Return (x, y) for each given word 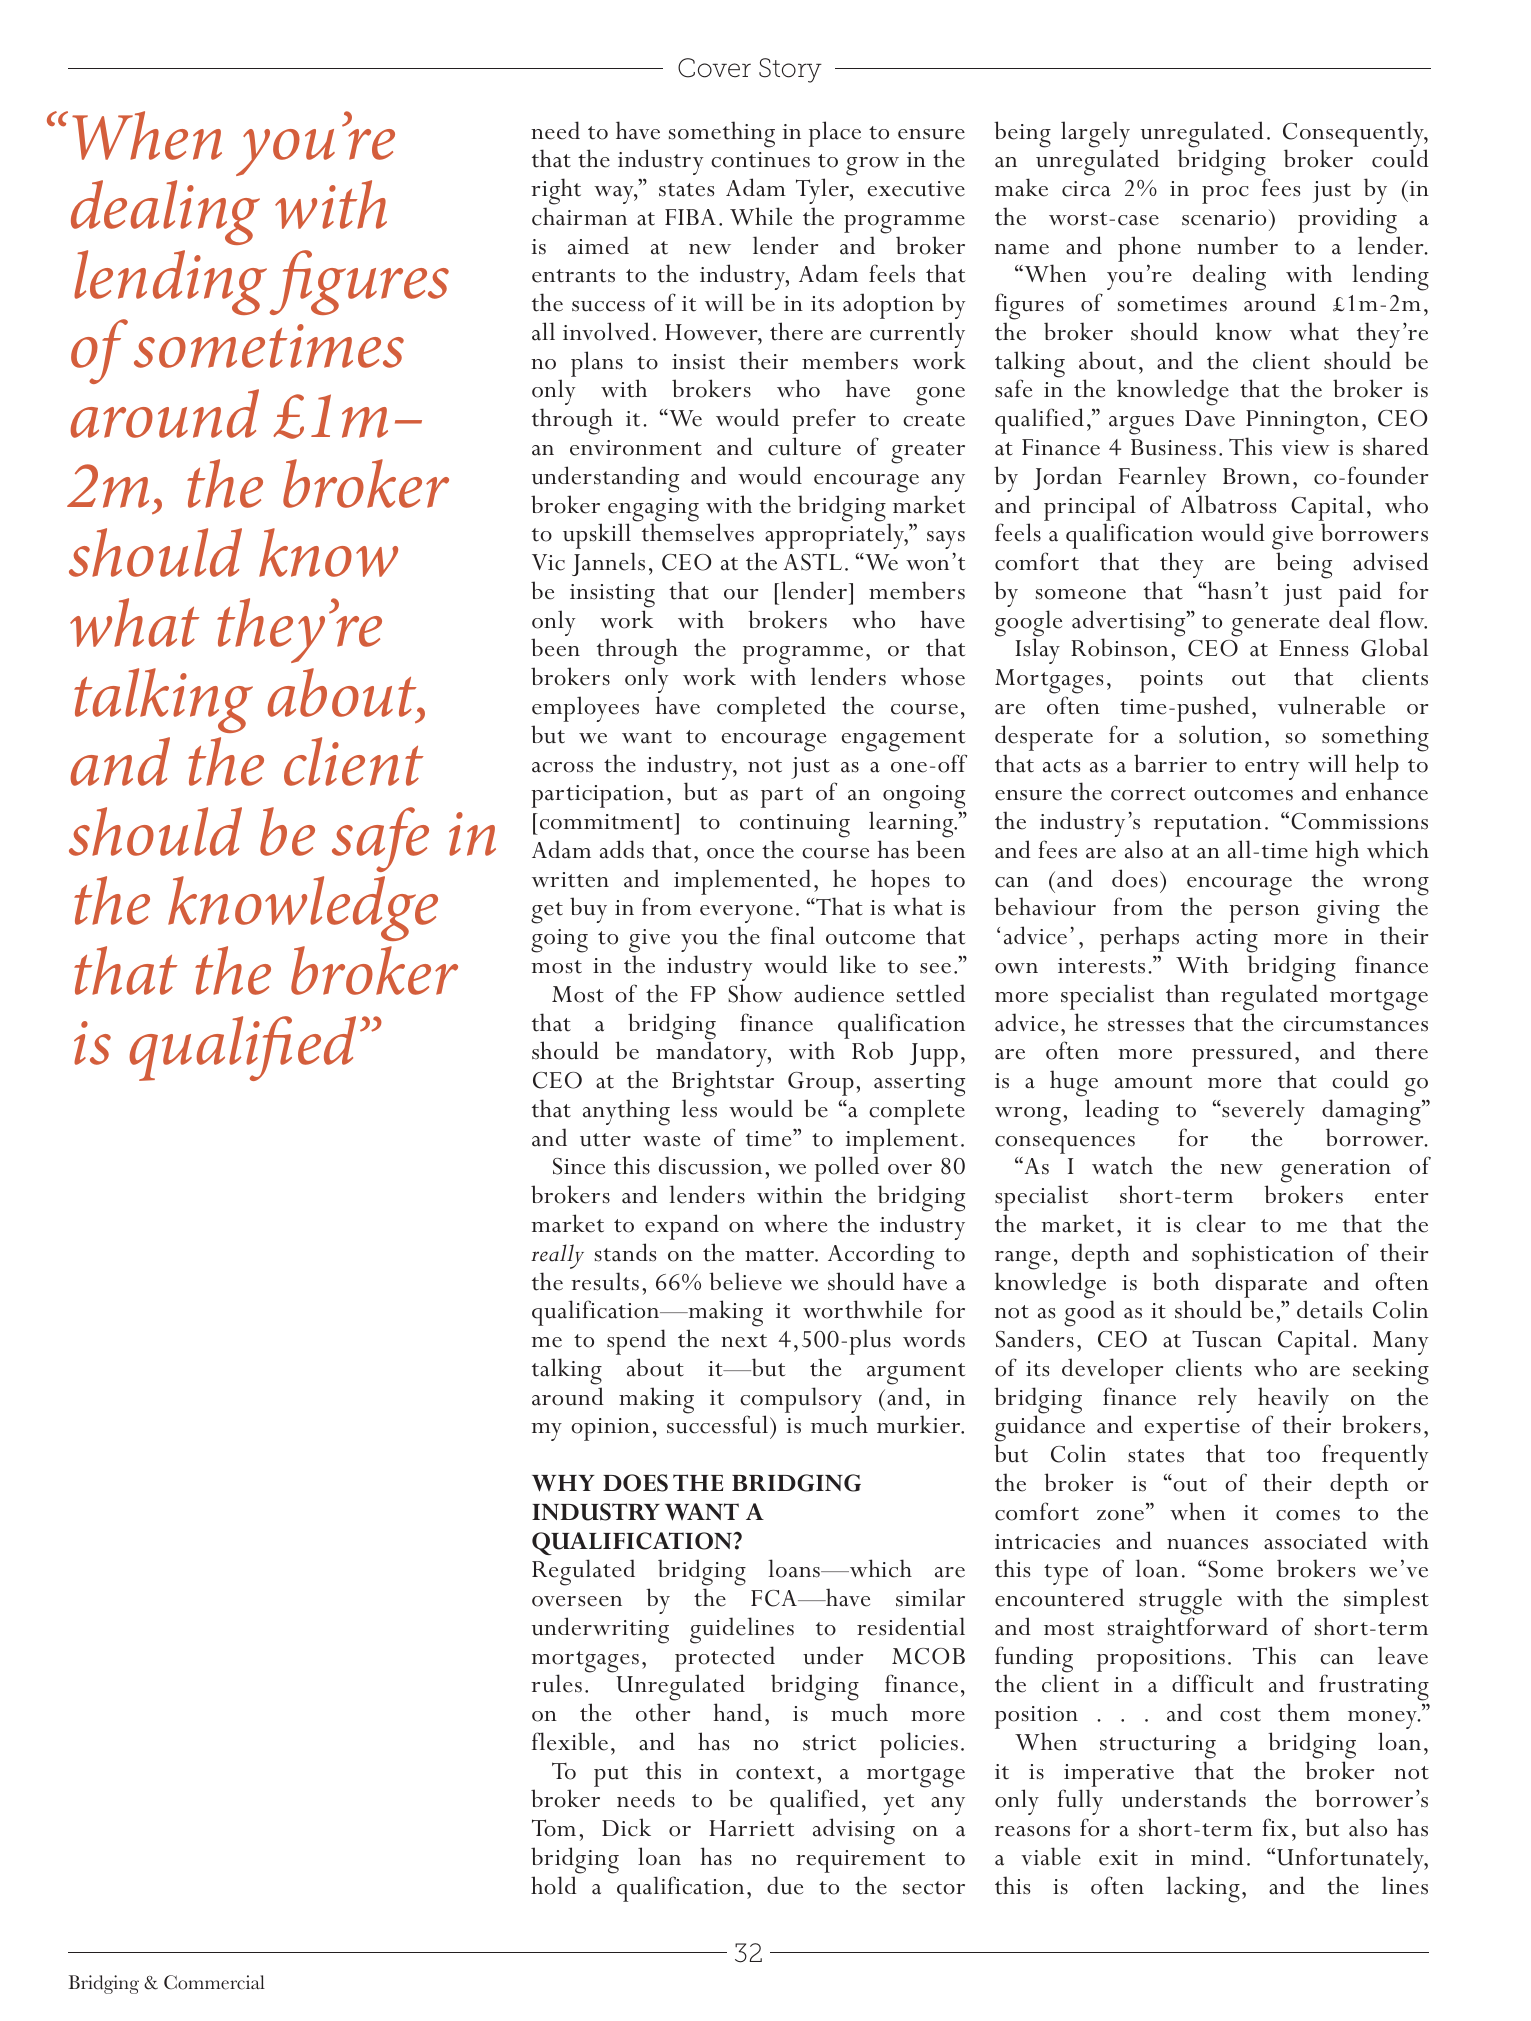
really (557, 1256)
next (744, 1341)
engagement (903, 741)
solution (1220, 734)
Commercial (214, 1982)
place (835, 134)
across (562, 767)
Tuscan (1227, 1339)
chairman (579, 216)
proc (1225, 195)
